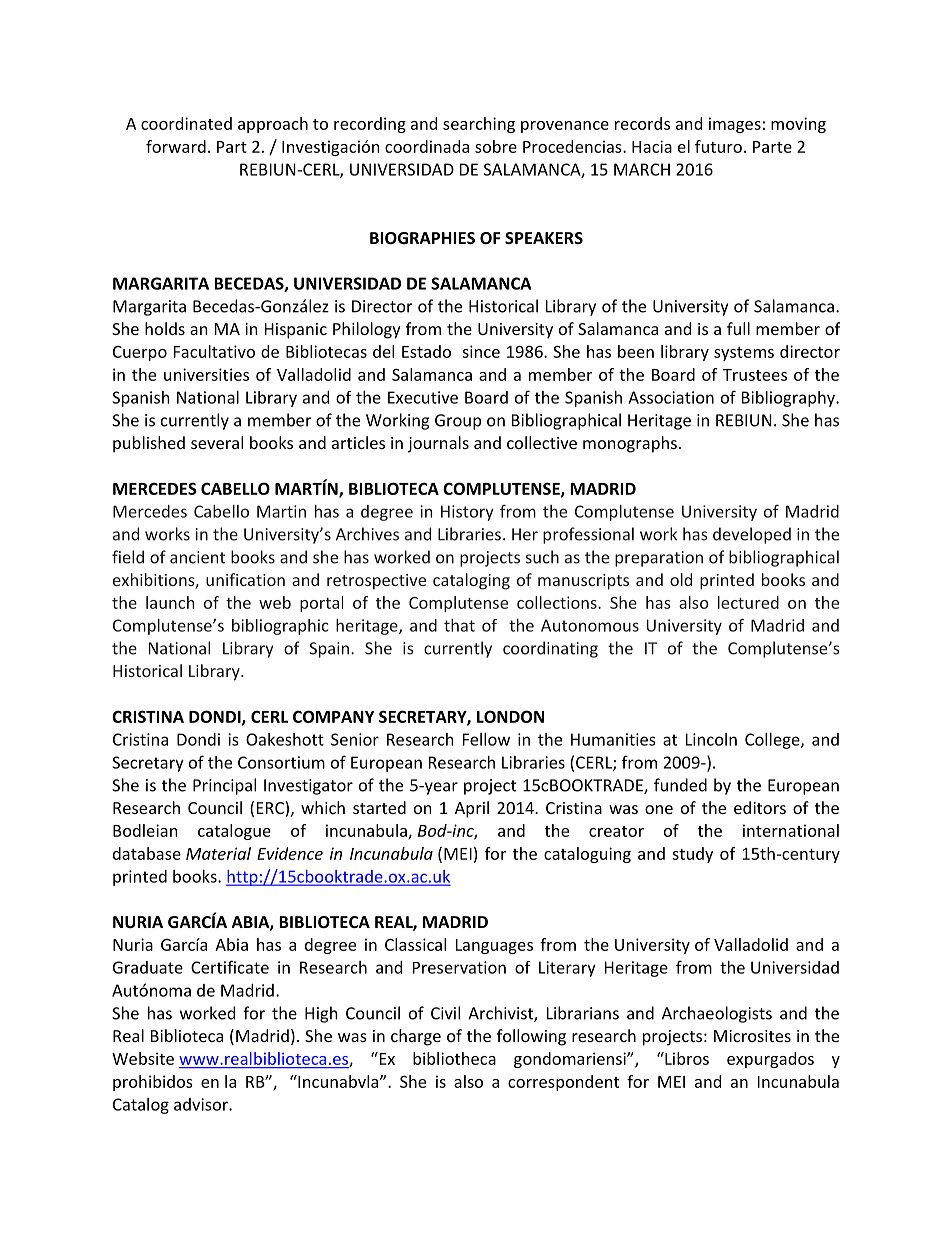  What do you see at coordinates (217, 442) in the screenshot?
I see `several` at bounding box center [217, 442].
